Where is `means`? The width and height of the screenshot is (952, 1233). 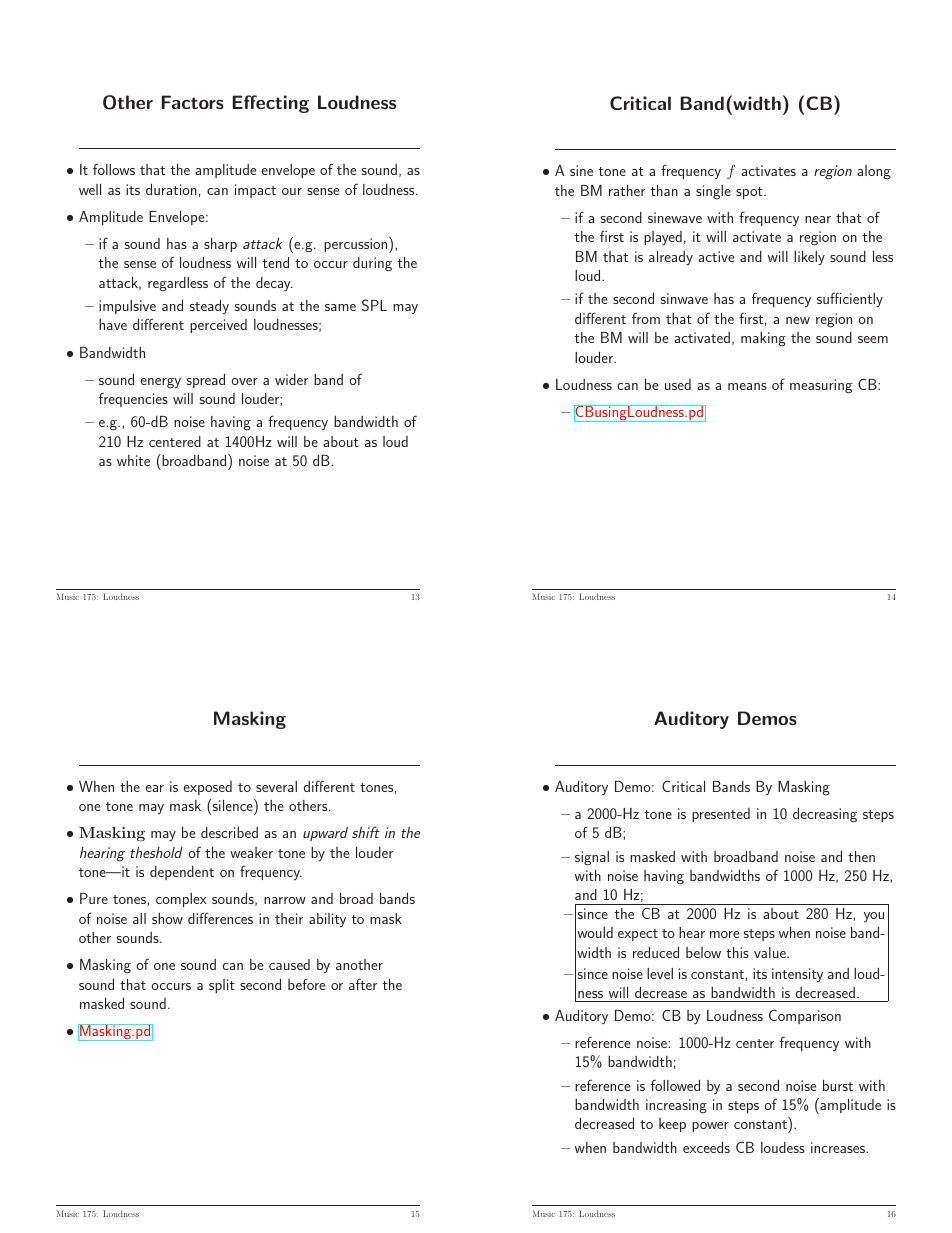
means is located at coordinates (747, 386).
